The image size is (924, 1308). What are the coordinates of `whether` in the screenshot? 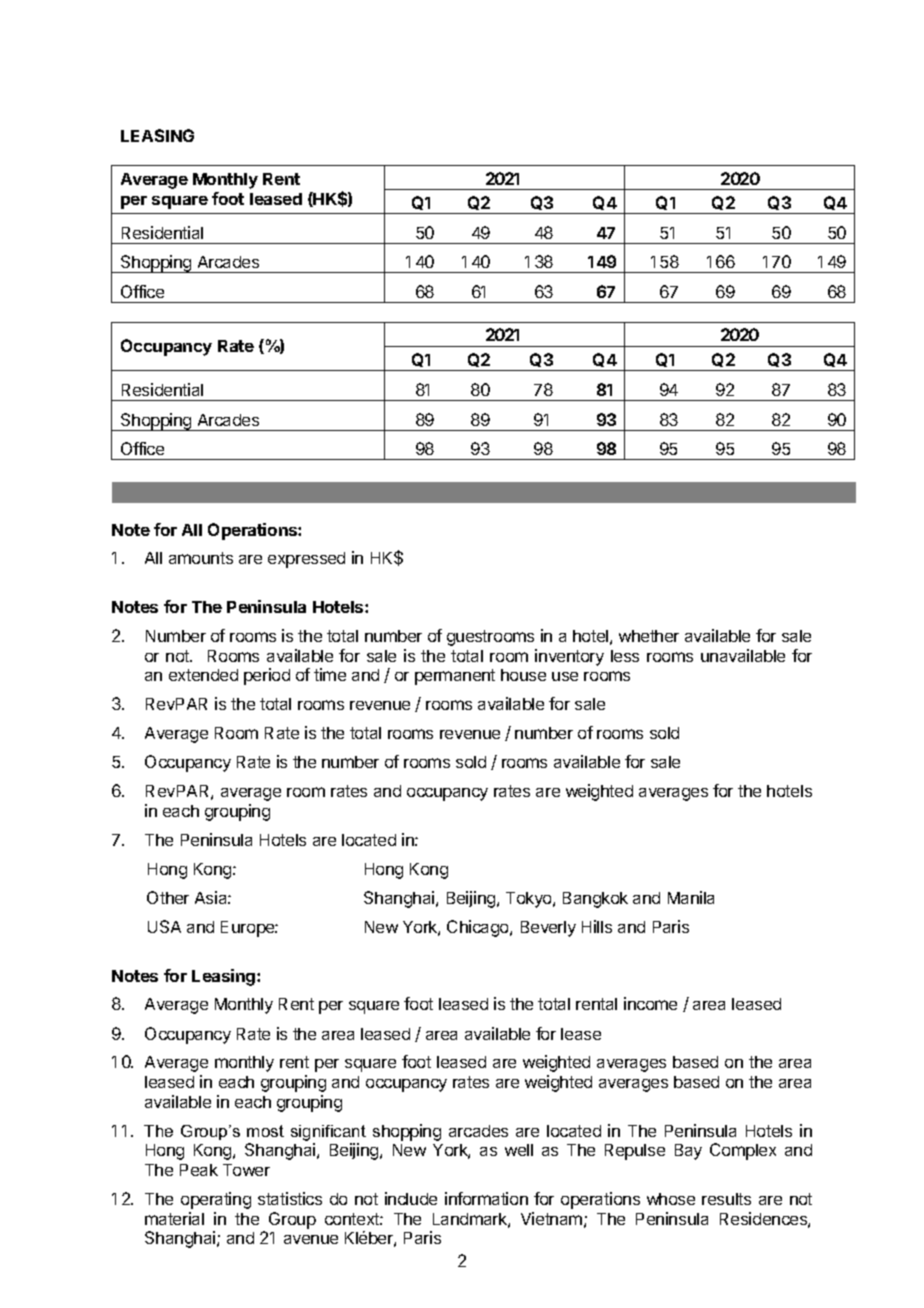 It's located at (649, 636).
